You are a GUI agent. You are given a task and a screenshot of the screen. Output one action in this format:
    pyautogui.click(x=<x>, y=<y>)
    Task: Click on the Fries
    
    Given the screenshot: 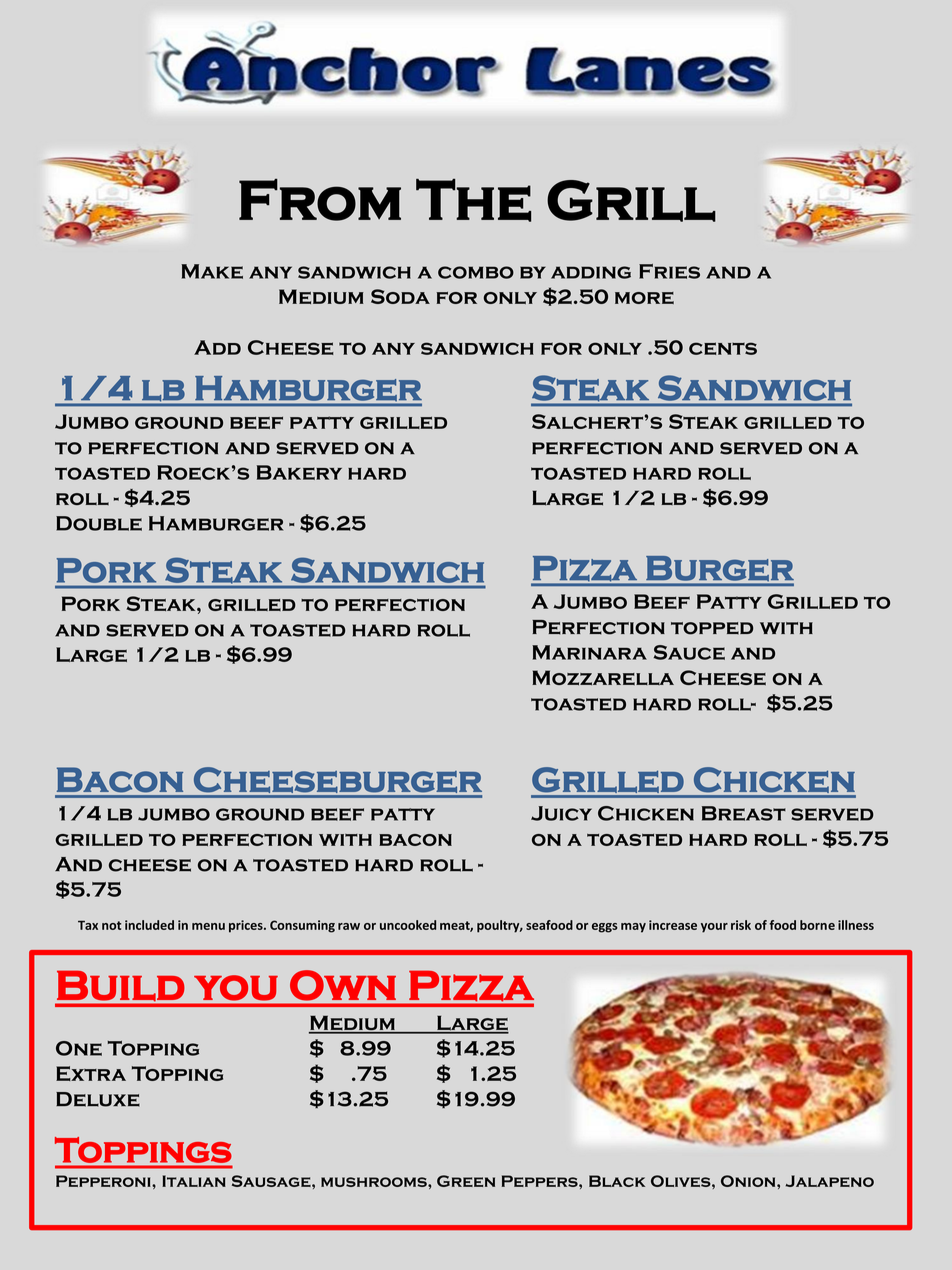 What is the action you would take?
    pyautogui.click(x=669, y=271)
